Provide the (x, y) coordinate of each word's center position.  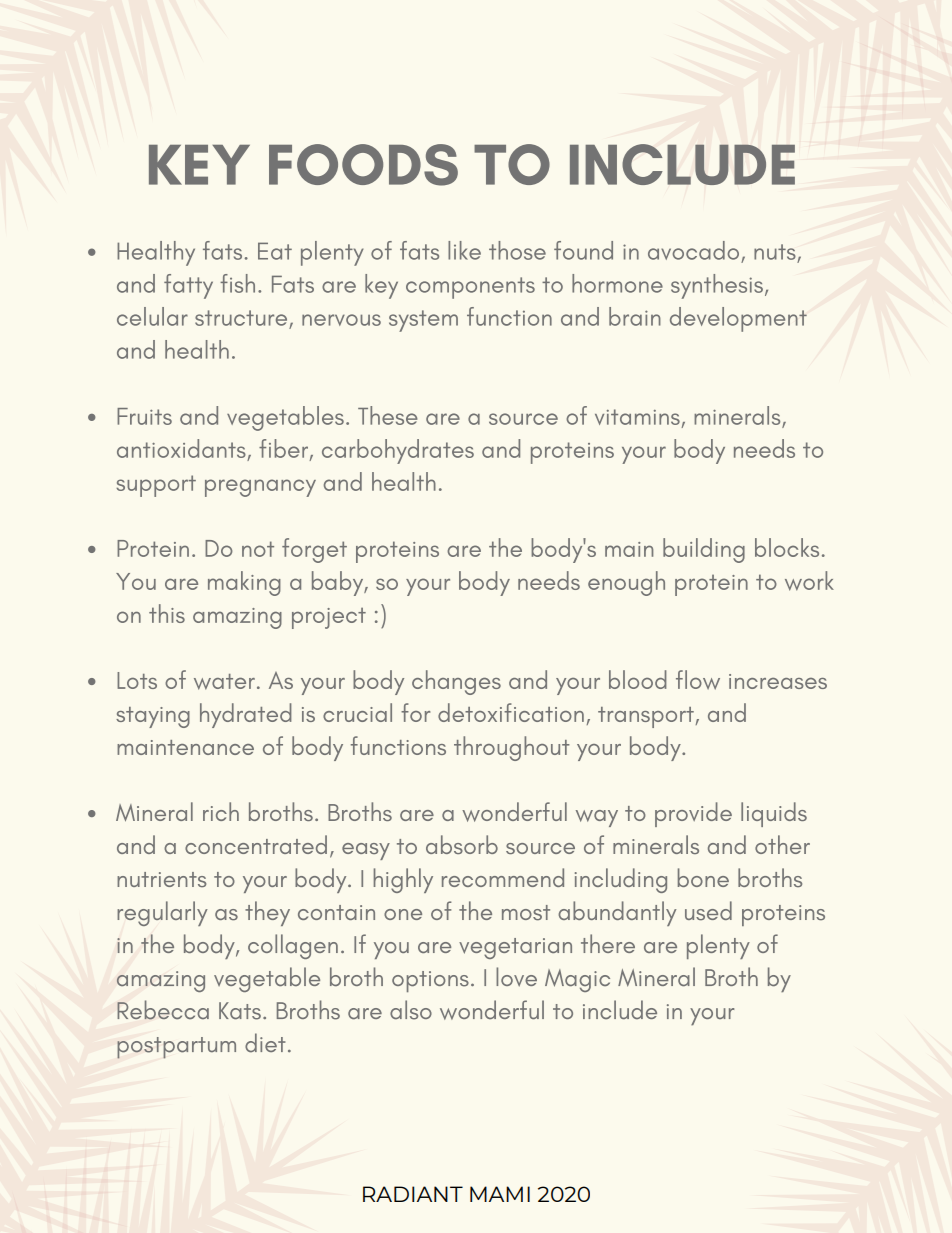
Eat (275, 251)
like (464, 250)
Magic (577, 980)
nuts (775, 252)
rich (221, 811)
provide (693, 814)
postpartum (176, 1048)
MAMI (500, 1194)
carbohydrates (398, 451)
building (704, 550)
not (258, 549)
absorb (462, 844)
